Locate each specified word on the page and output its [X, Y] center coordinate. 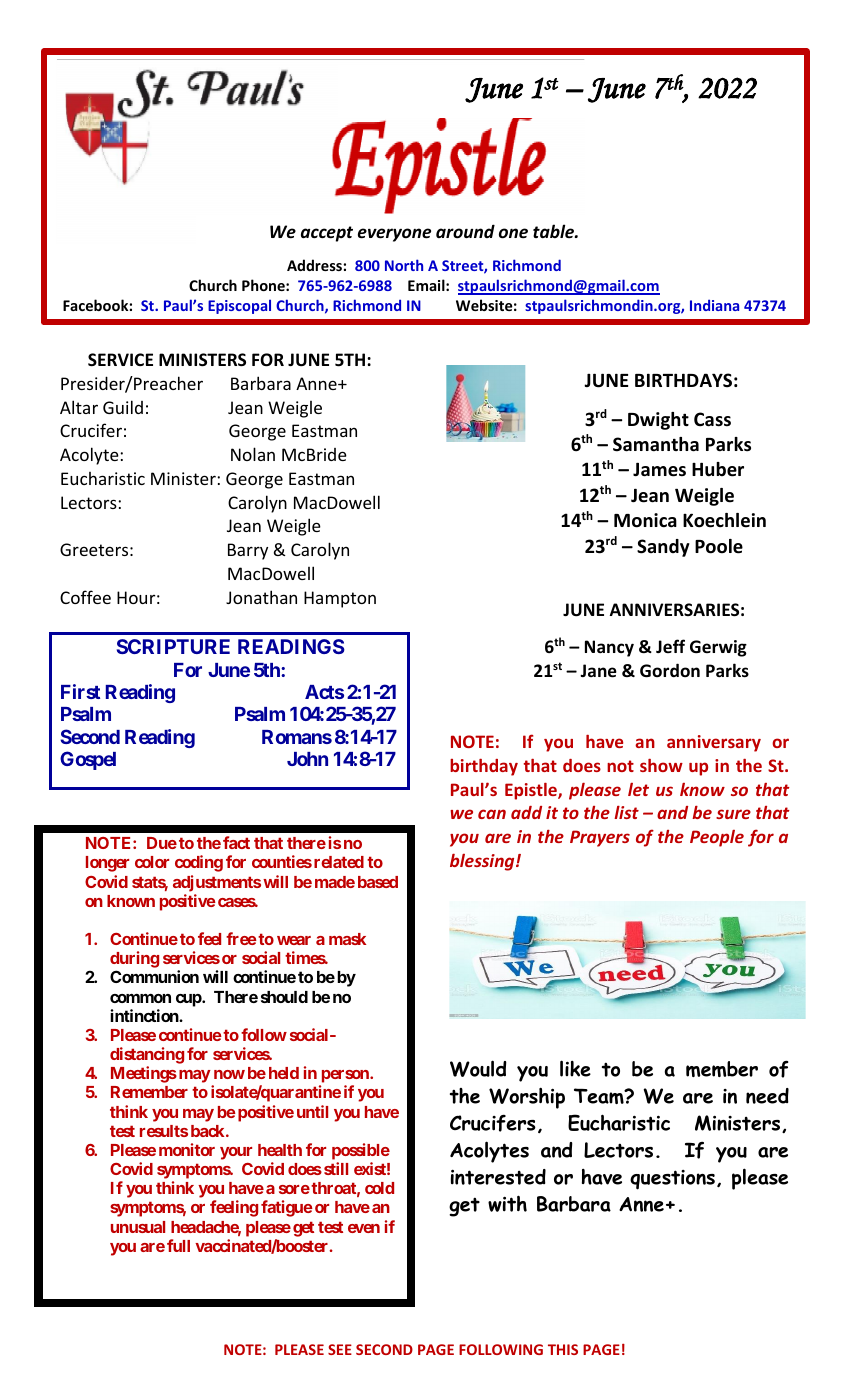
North [404, 265]
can [492, 814]
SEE [340, 1349]
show [661, 765]
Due [162, 843]
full [178, 1245]
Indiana [714, 305]
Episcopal [239, 306]
